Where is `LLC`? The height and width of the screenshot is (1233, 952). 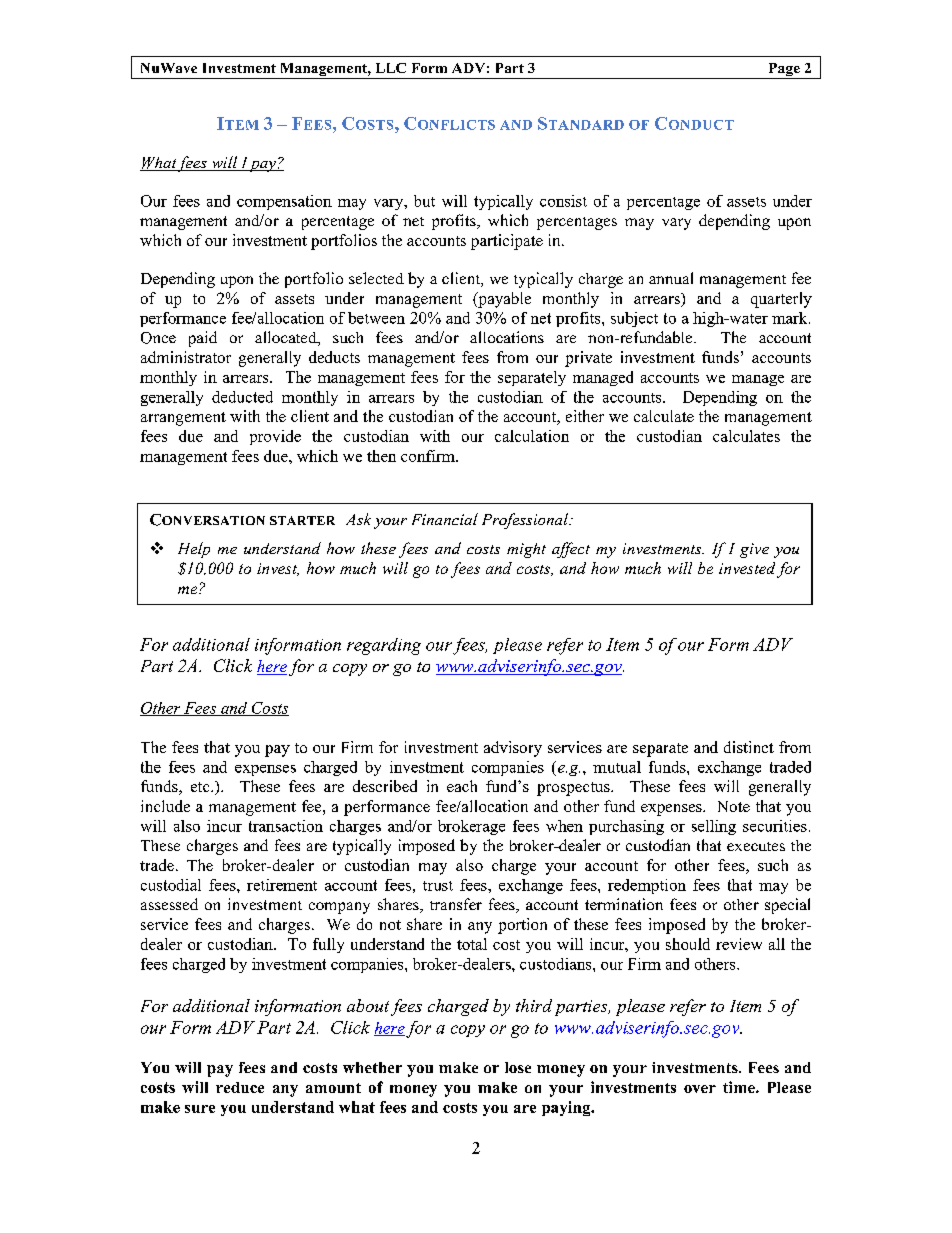 LLC is located at coordinates (391, 68).
